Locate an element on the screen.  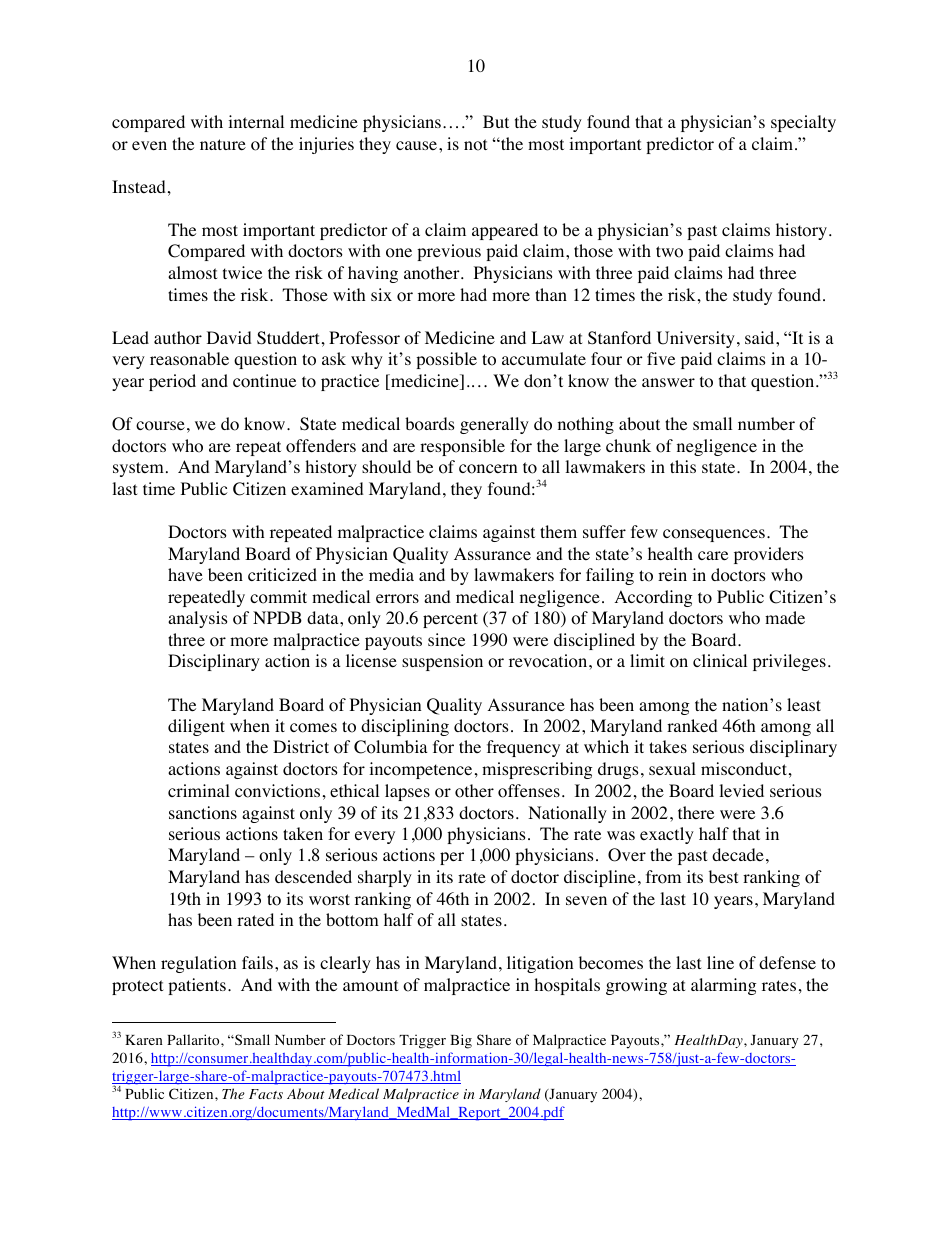
Facts is located at coordinates (266, 1094).
